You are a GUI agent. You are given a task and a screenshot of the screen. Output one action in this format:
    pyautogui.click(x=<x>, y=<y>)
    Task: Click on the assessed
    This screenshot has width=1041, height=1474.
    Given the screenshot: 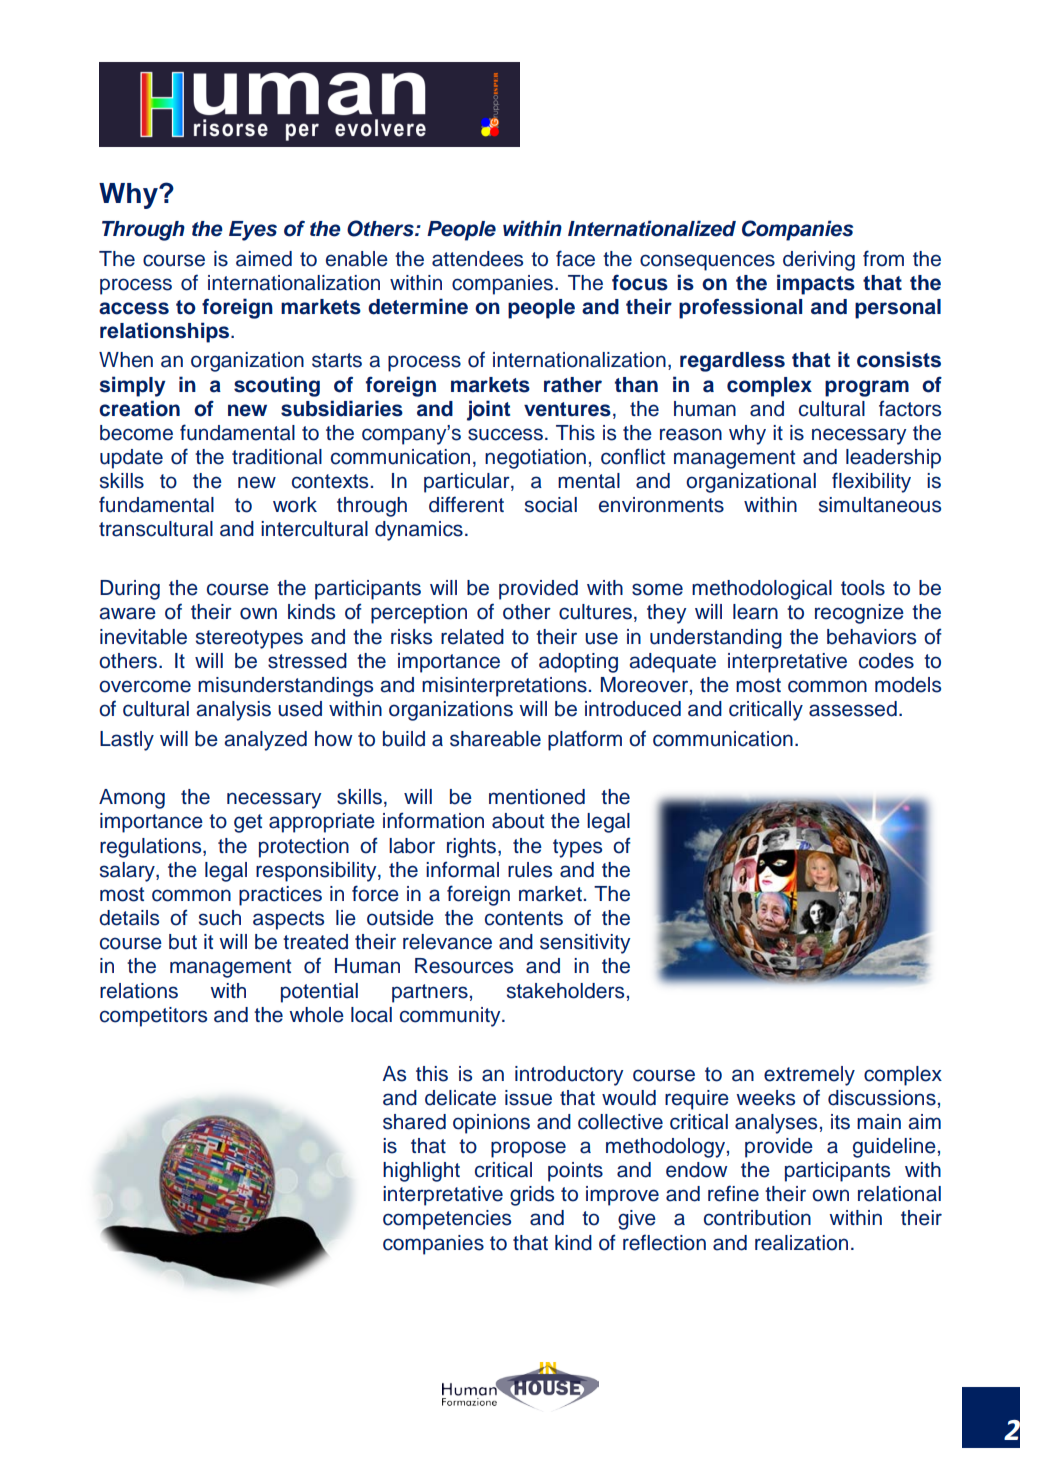 What is the action you would take?
    pyautogui.click(x=853, y=709)
